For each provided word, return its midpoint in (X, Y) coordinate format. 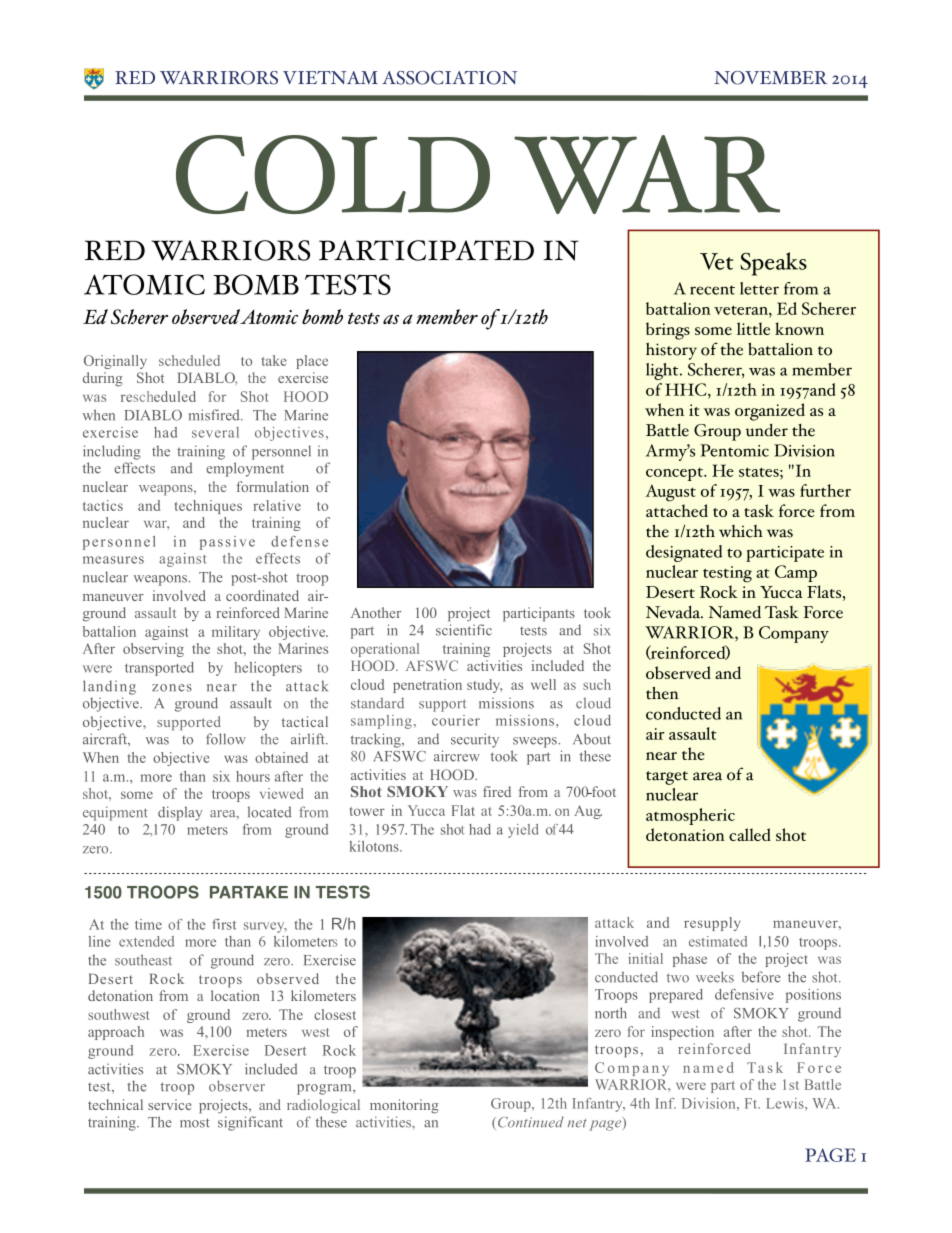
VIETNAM (330, 77)
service (169, 1104)
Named (735, 612)
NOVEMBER (770, 78)
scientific (464, 630)
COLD (333, 174)
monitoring (404, 1106)
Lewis (786, 1103)
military (236, 633)
